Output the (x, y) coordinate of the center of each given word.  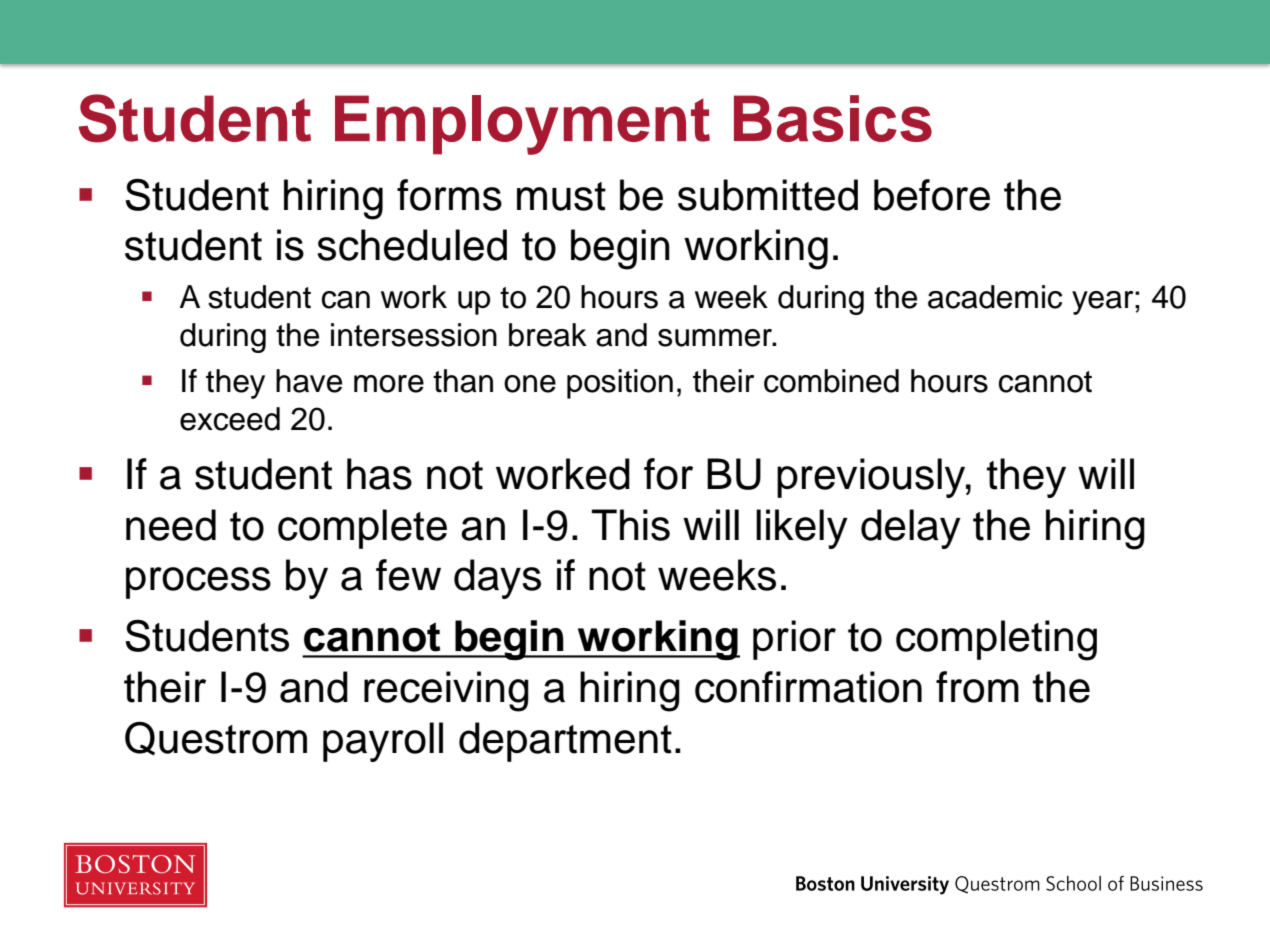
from (977, 687)
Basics (833, 118)
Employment (522, 125)
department (565, 742)
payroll (383, 742)
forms (449, 195)
